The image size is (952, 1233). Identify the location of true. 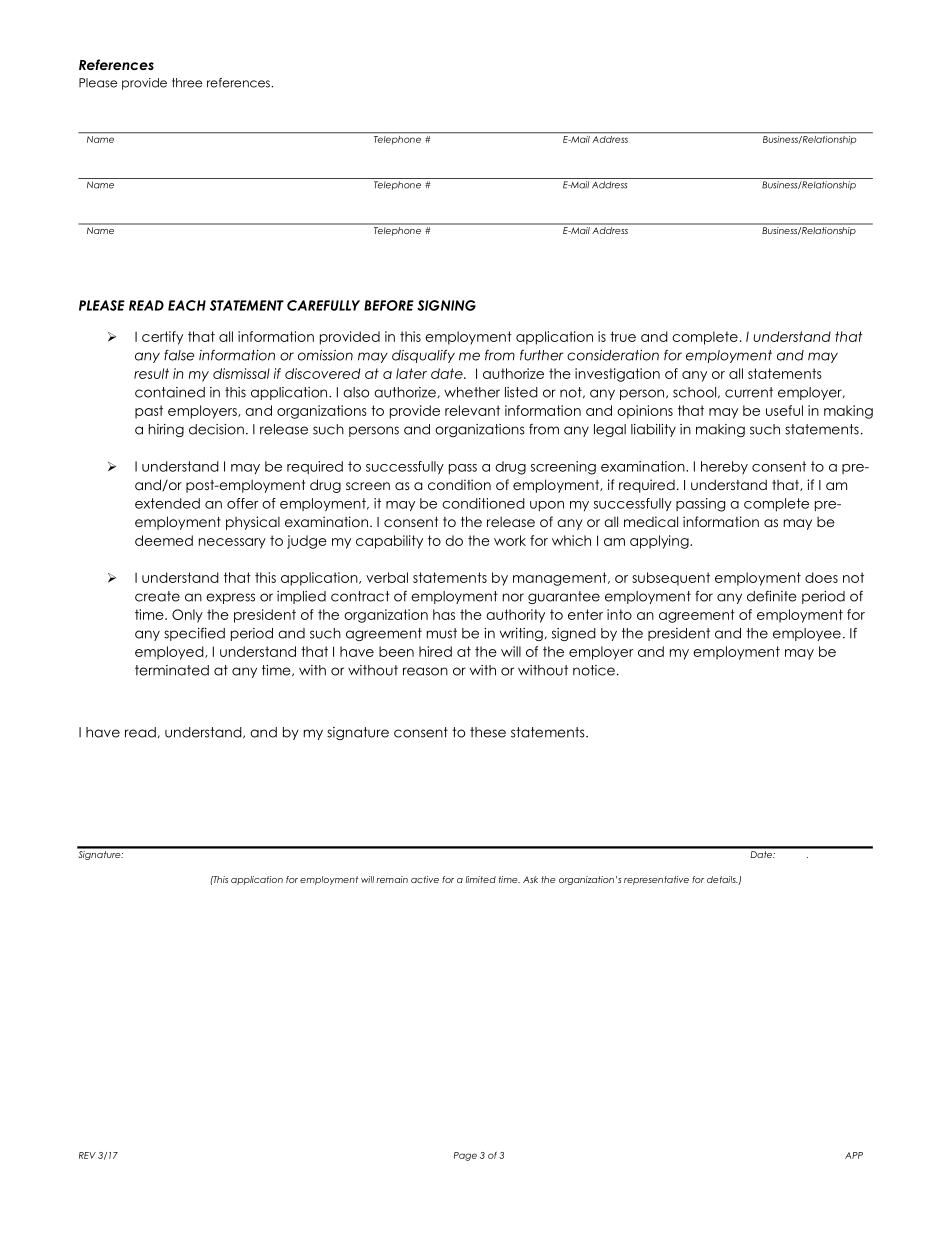
(623, 336).
